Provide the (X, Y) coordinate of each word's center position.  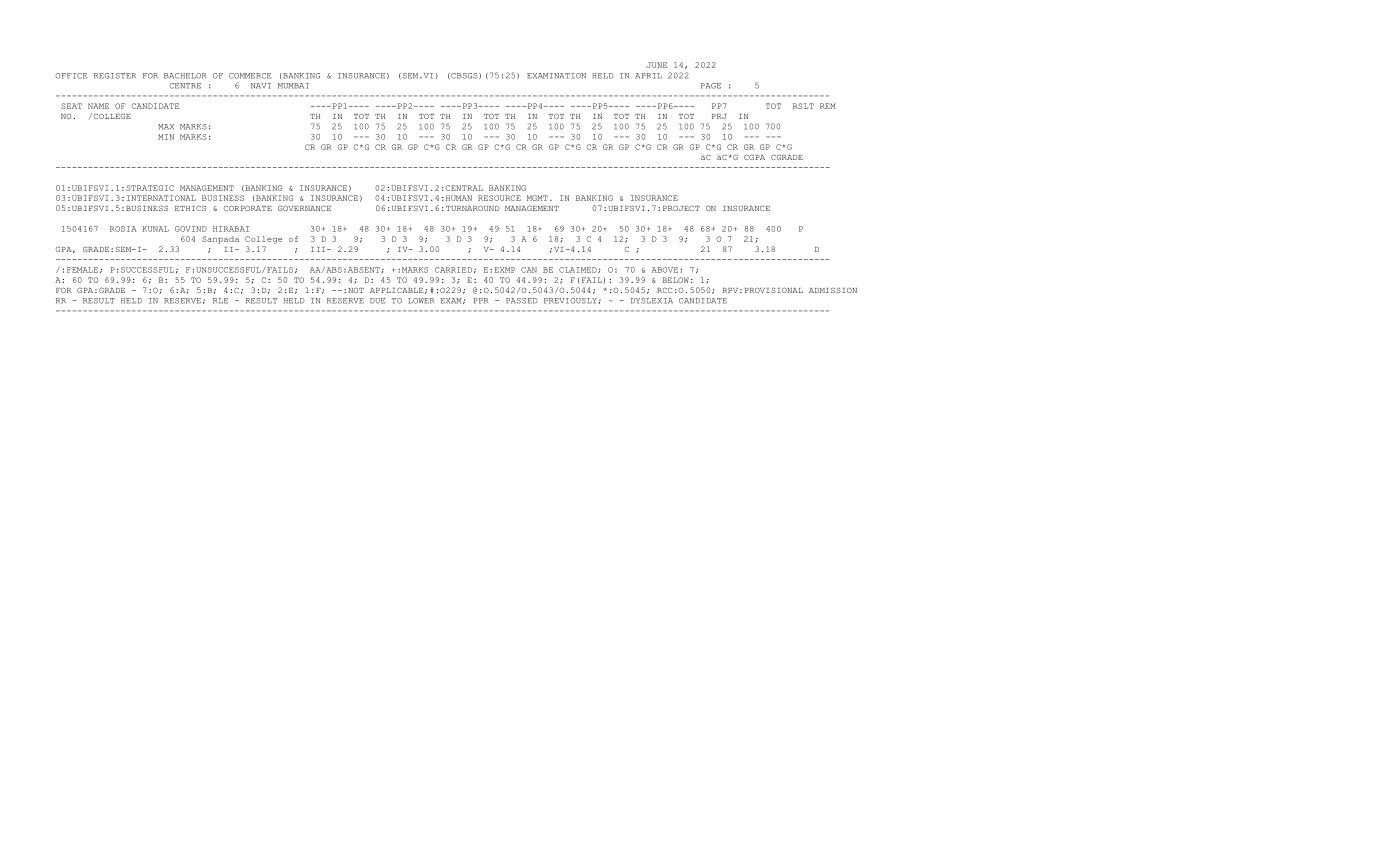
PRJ (719, 116)
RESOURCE (499, 198)
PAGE (711, 86)
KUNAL (155, 229)
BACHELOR (185, 76)
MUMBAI (293, 86)
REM (828, 106)
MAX (166, 127)
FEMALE (82, 270)
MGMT (537, 198)
